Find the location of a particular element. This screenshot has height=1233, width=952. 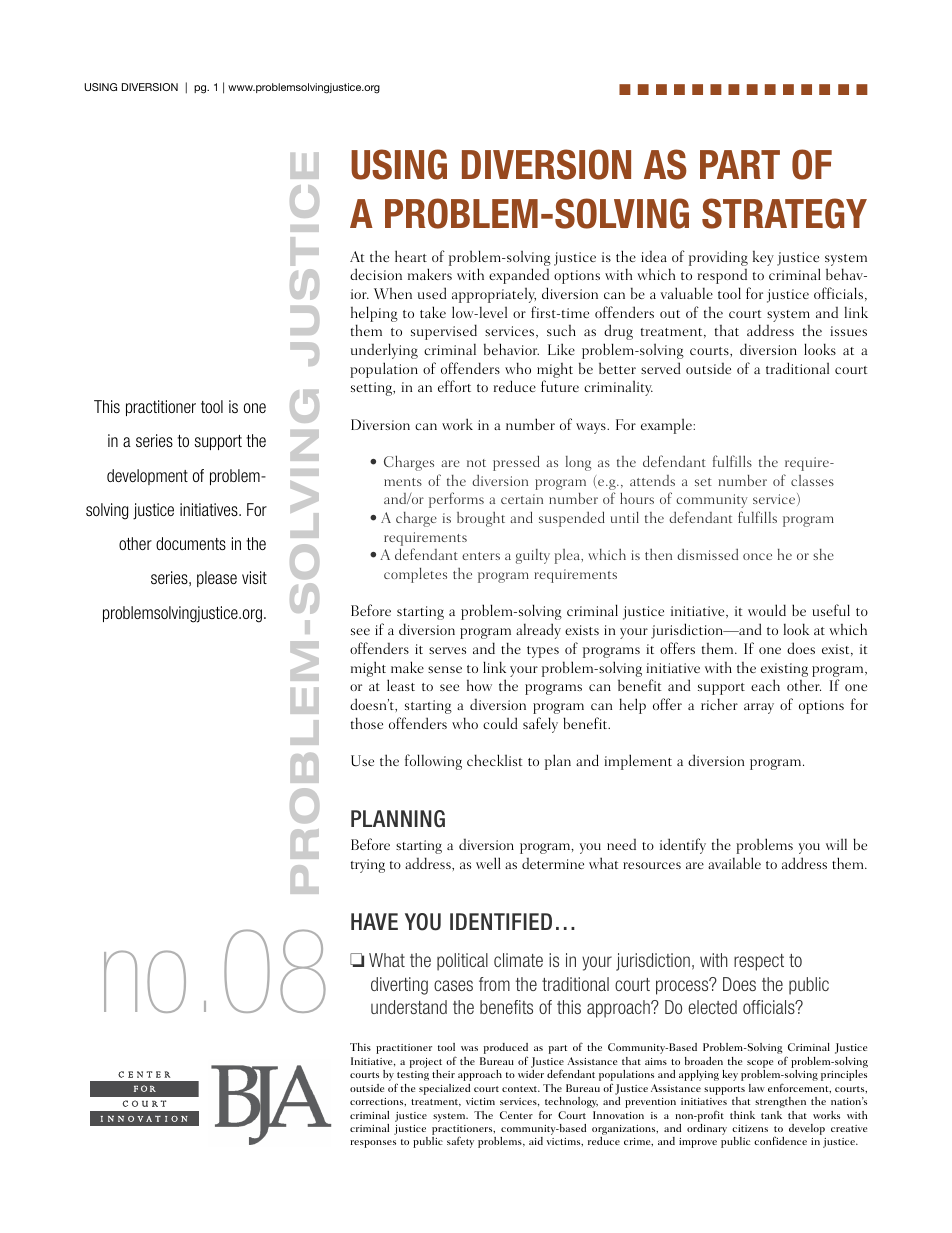

long is located at coordinates (579, 463).
